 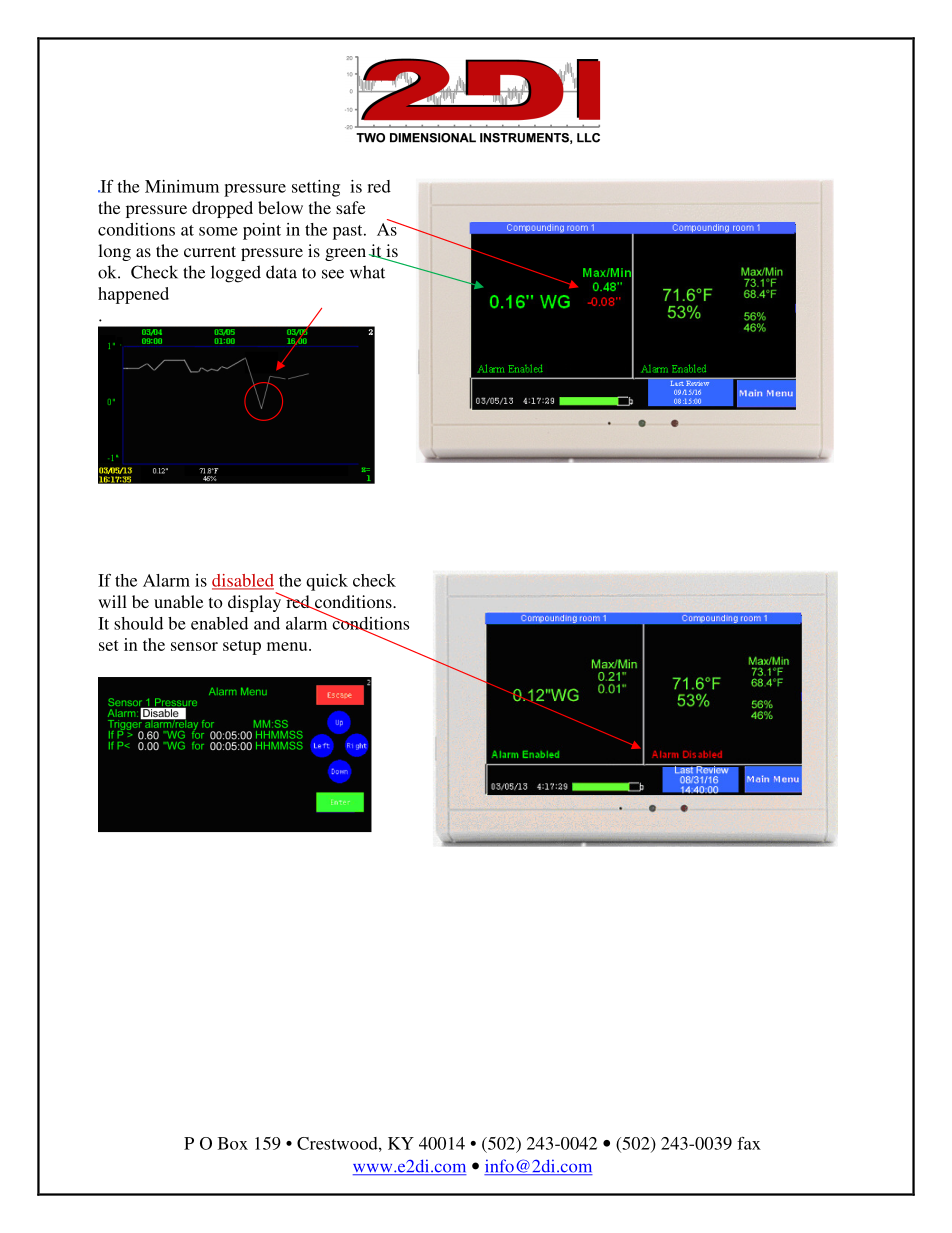 What do you see at coordinates (233, 1143) in the screenshot?
I see `Box` at bounding box center [233, 1143].
